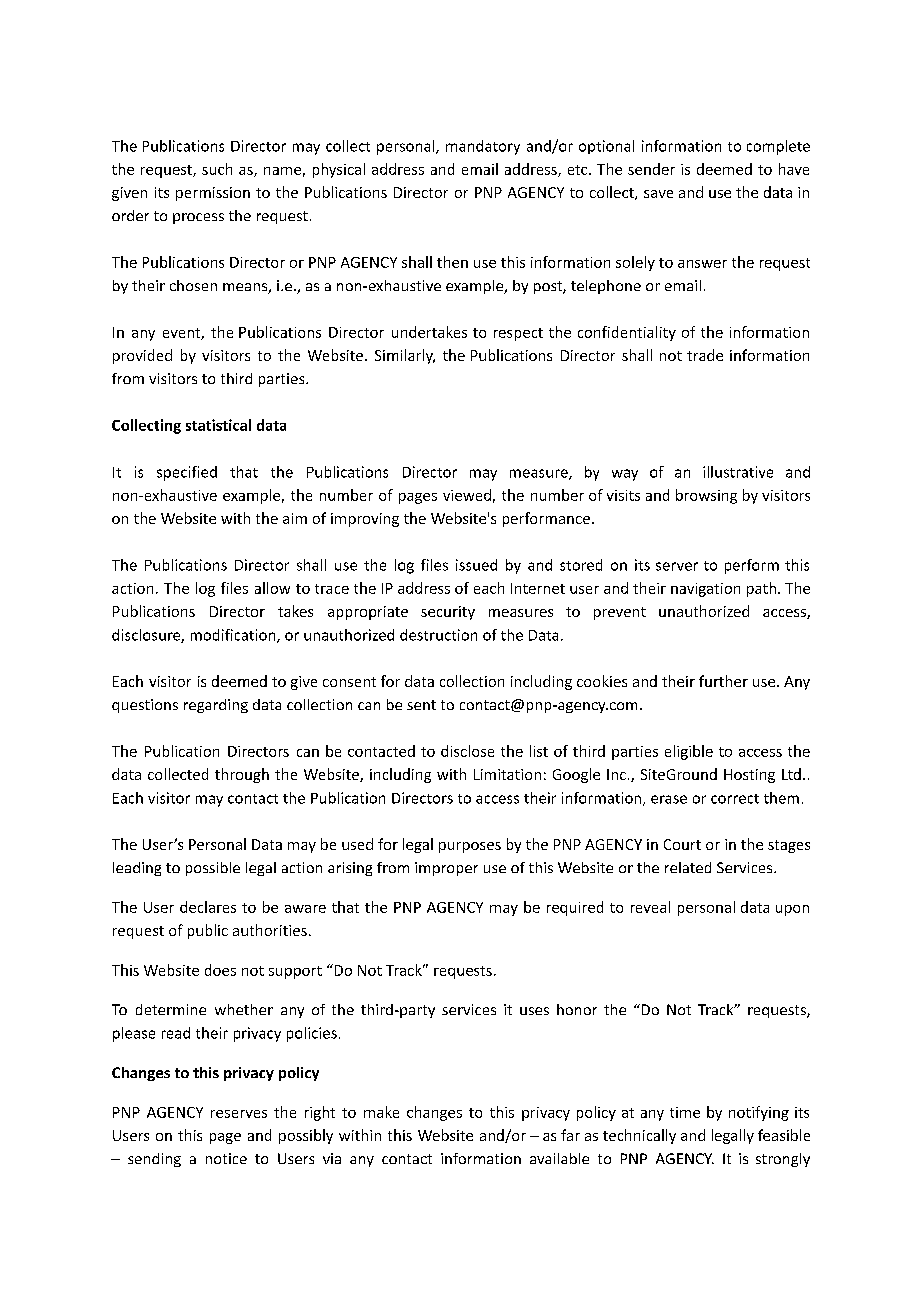 The height and width of the screenshot is (1307, 924). Describe the element at coordinates (518, 334) in the screenshot. I see `respect` at that location.
